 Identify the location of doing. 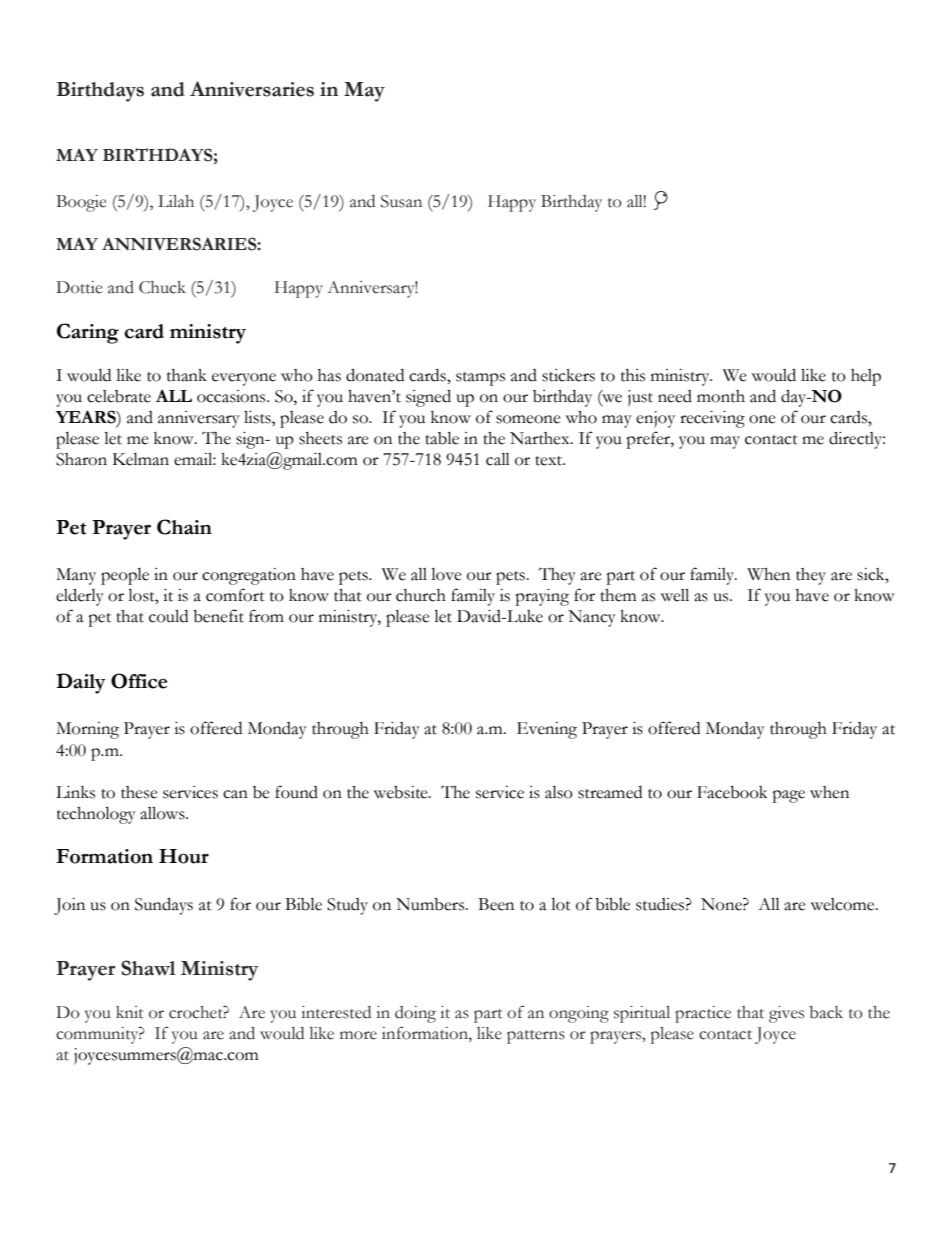
(415, 1014).
